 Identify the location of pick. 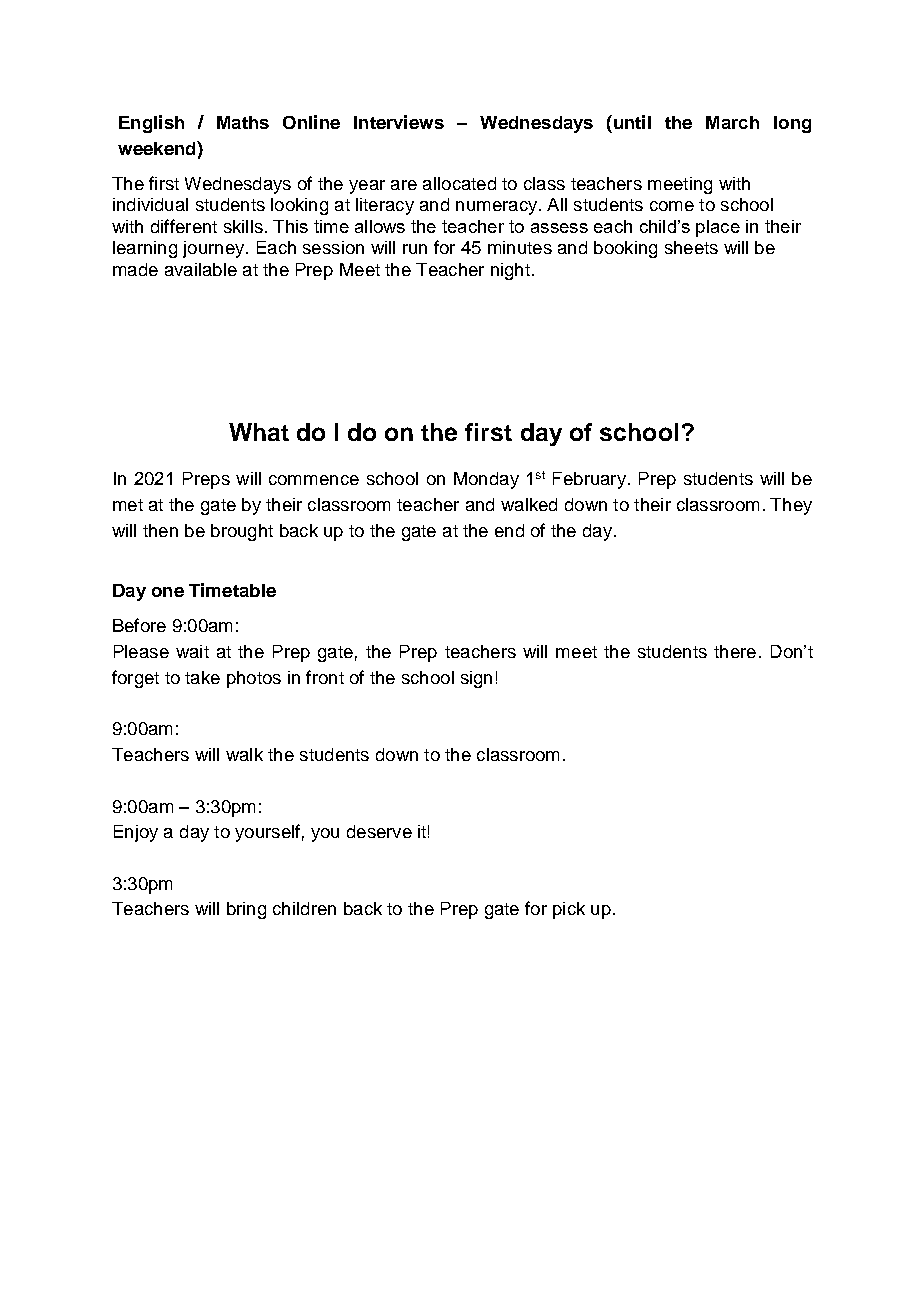
(569, 910).
